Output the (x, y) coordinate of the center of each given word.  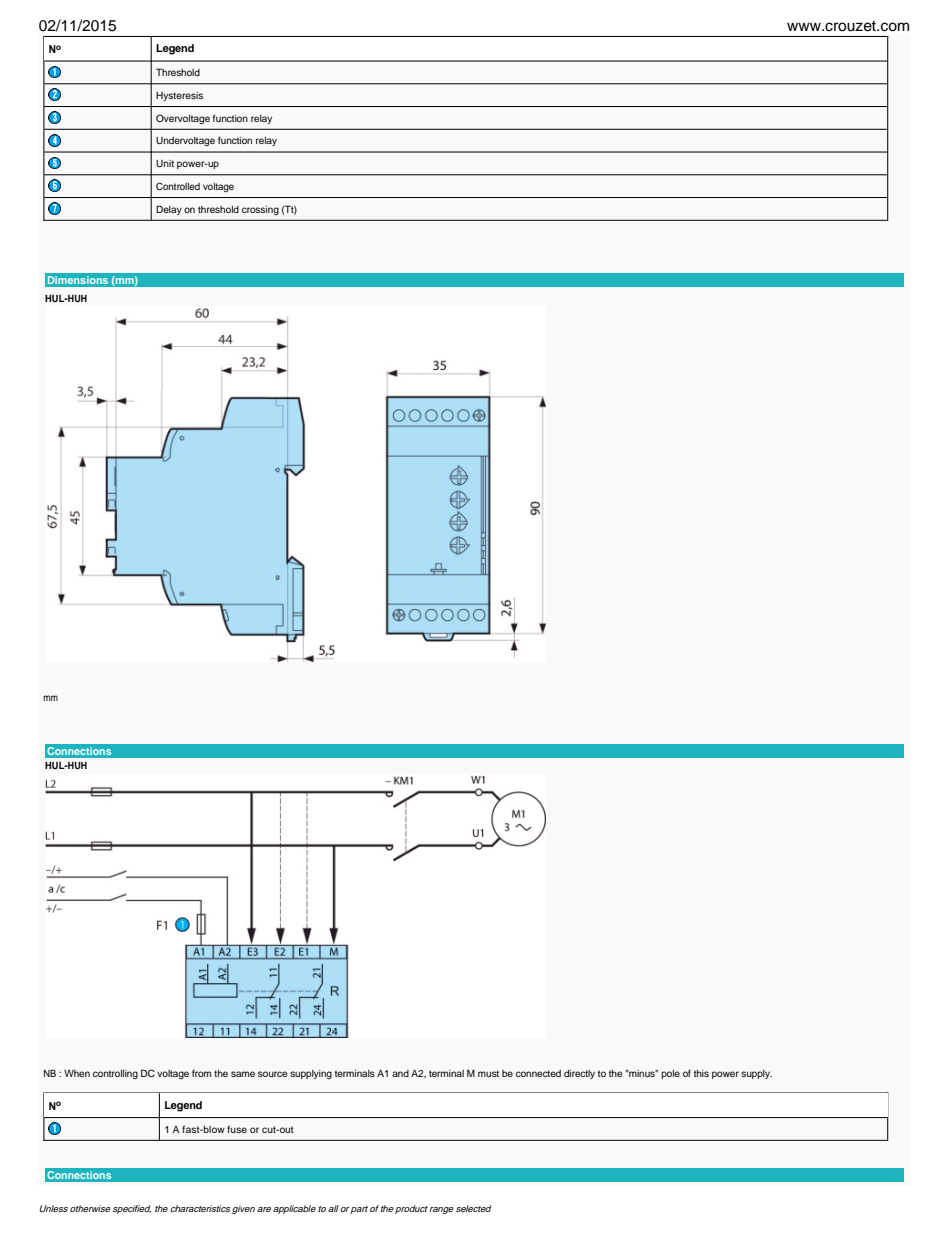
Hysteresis (179, 96)
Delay (169, 210)
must (488, 1073)
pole (670, 1074)
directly (579, 1074)
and (400, 1073)
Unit (165, 163)
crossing (260, 210)
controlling (115, 1074)
